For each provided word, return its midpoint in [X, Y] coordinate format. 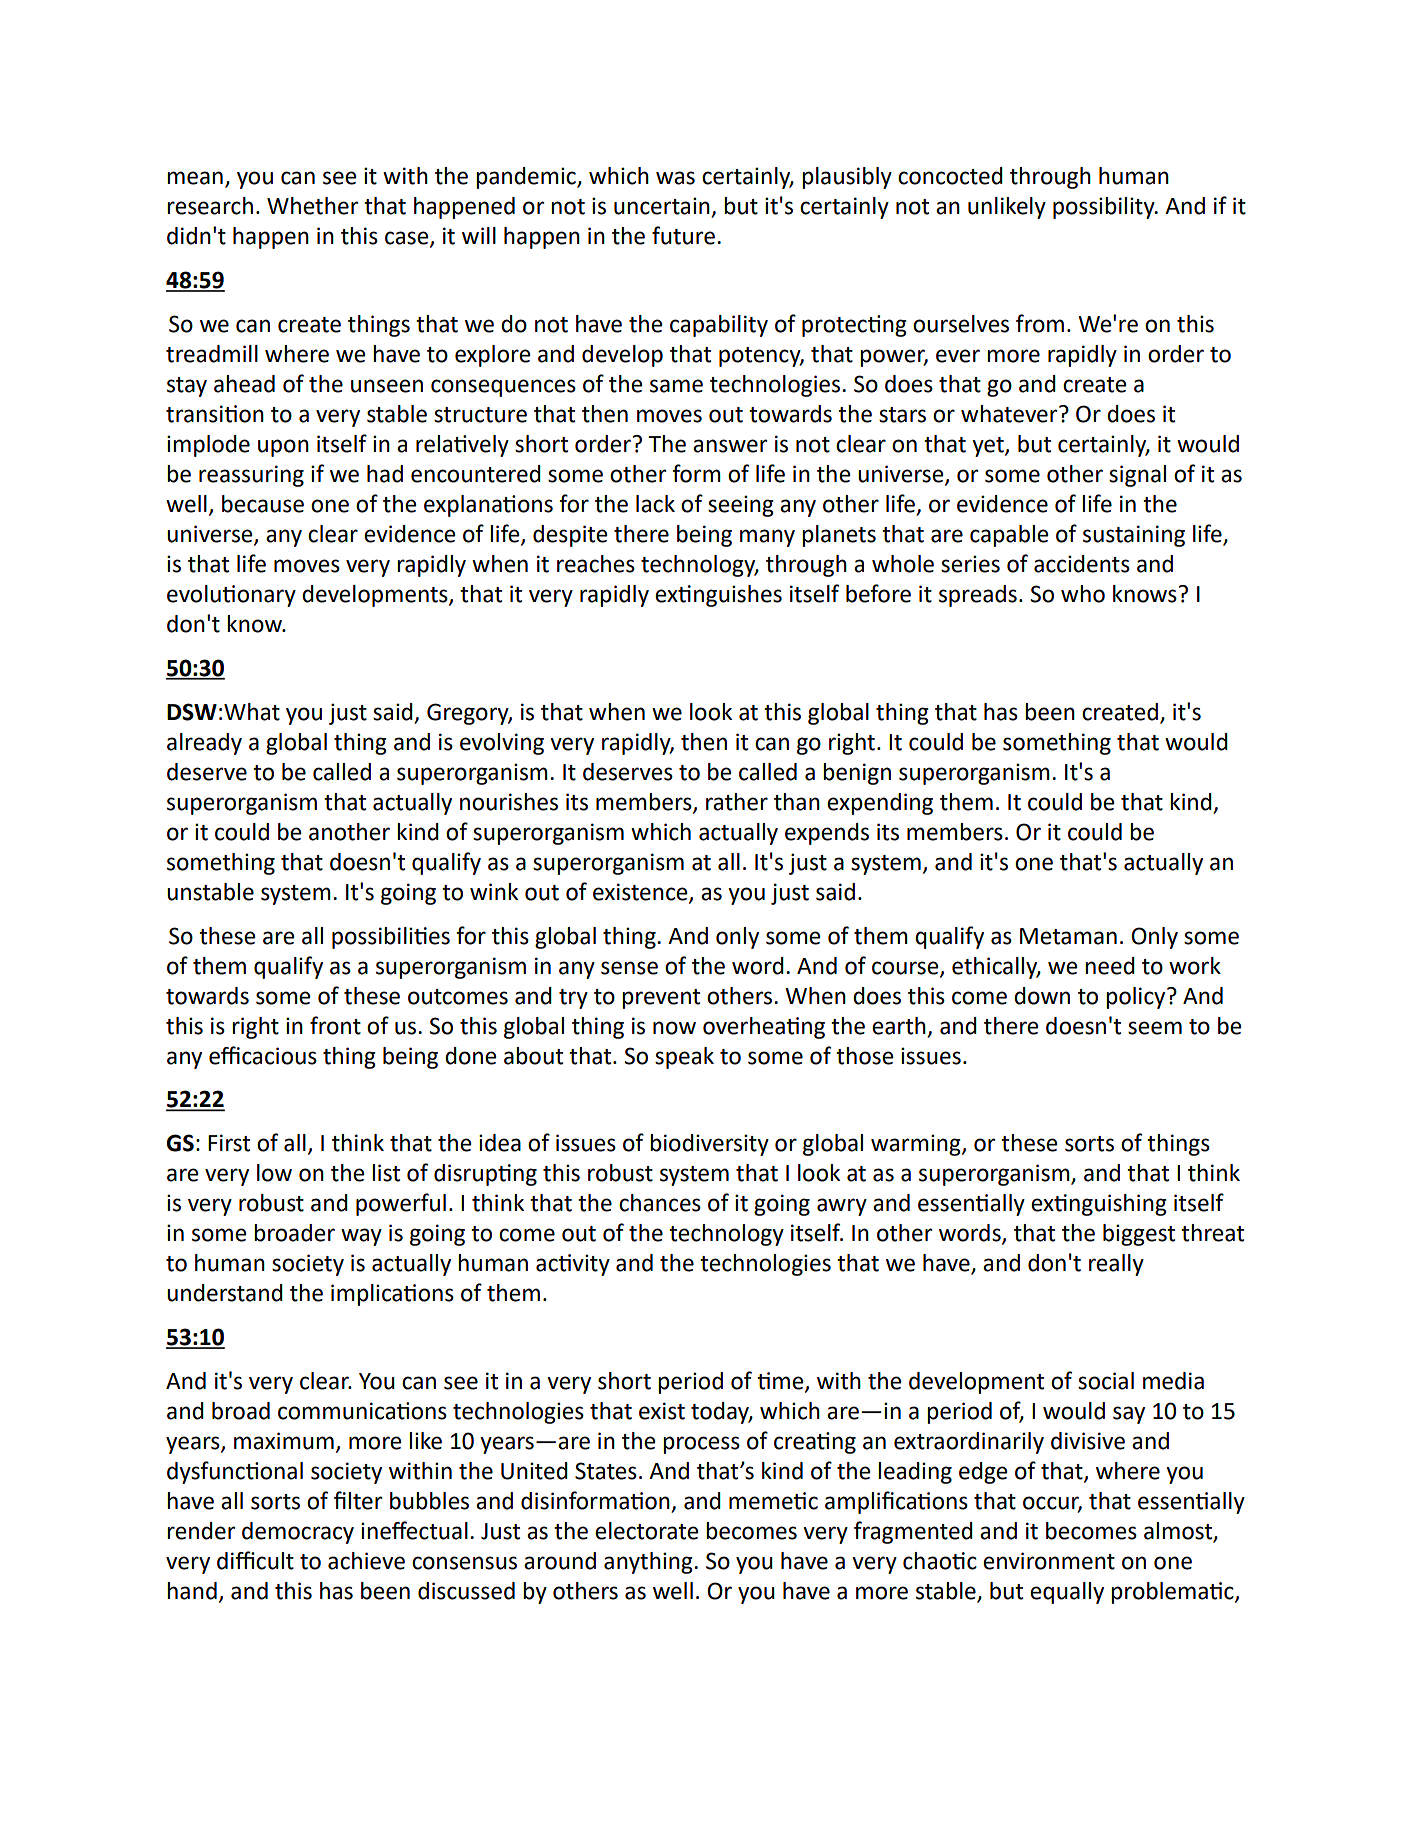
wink [494, 891]
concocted [950, 176]
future [683, 235]
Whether [312, 206]
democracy [298, 1533]
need [1110, 966]
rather [737, 802]
